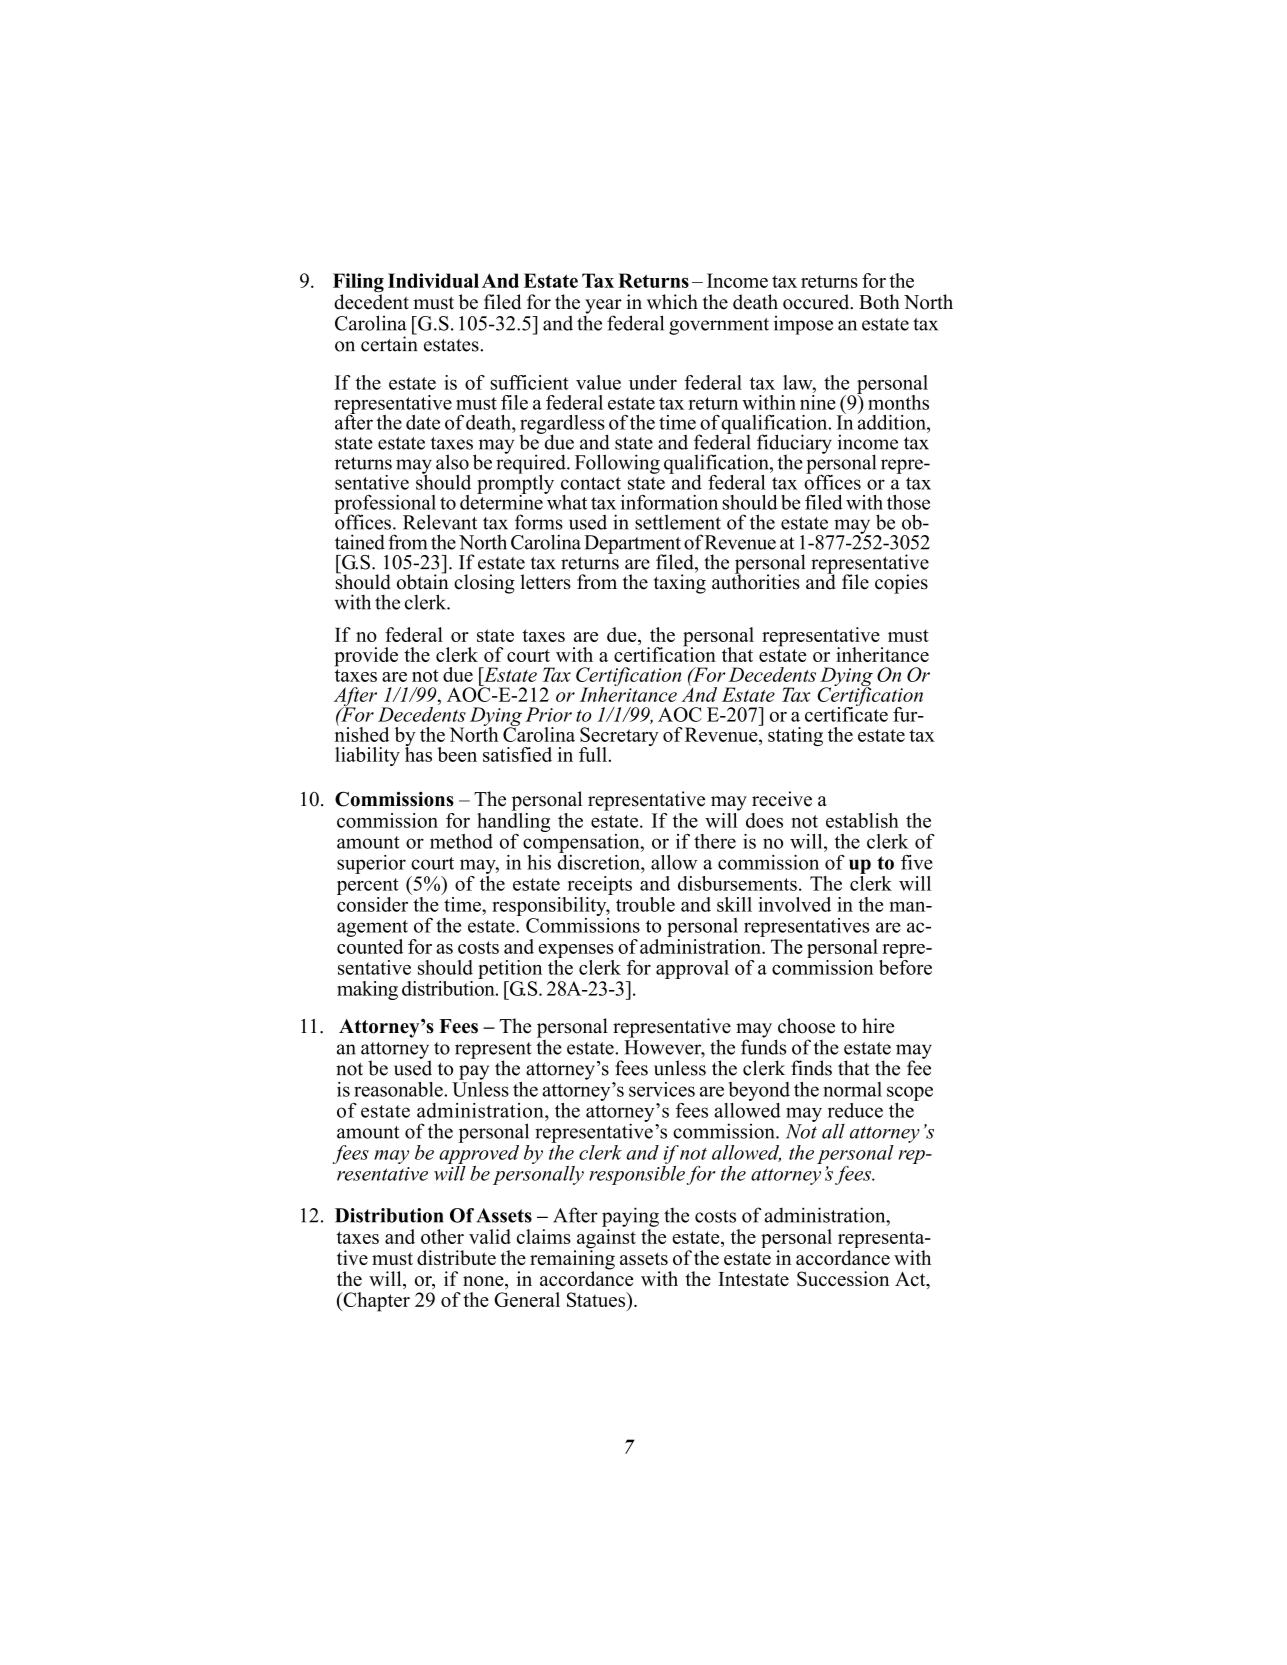  I want to click on against, so click(605, 1240).
